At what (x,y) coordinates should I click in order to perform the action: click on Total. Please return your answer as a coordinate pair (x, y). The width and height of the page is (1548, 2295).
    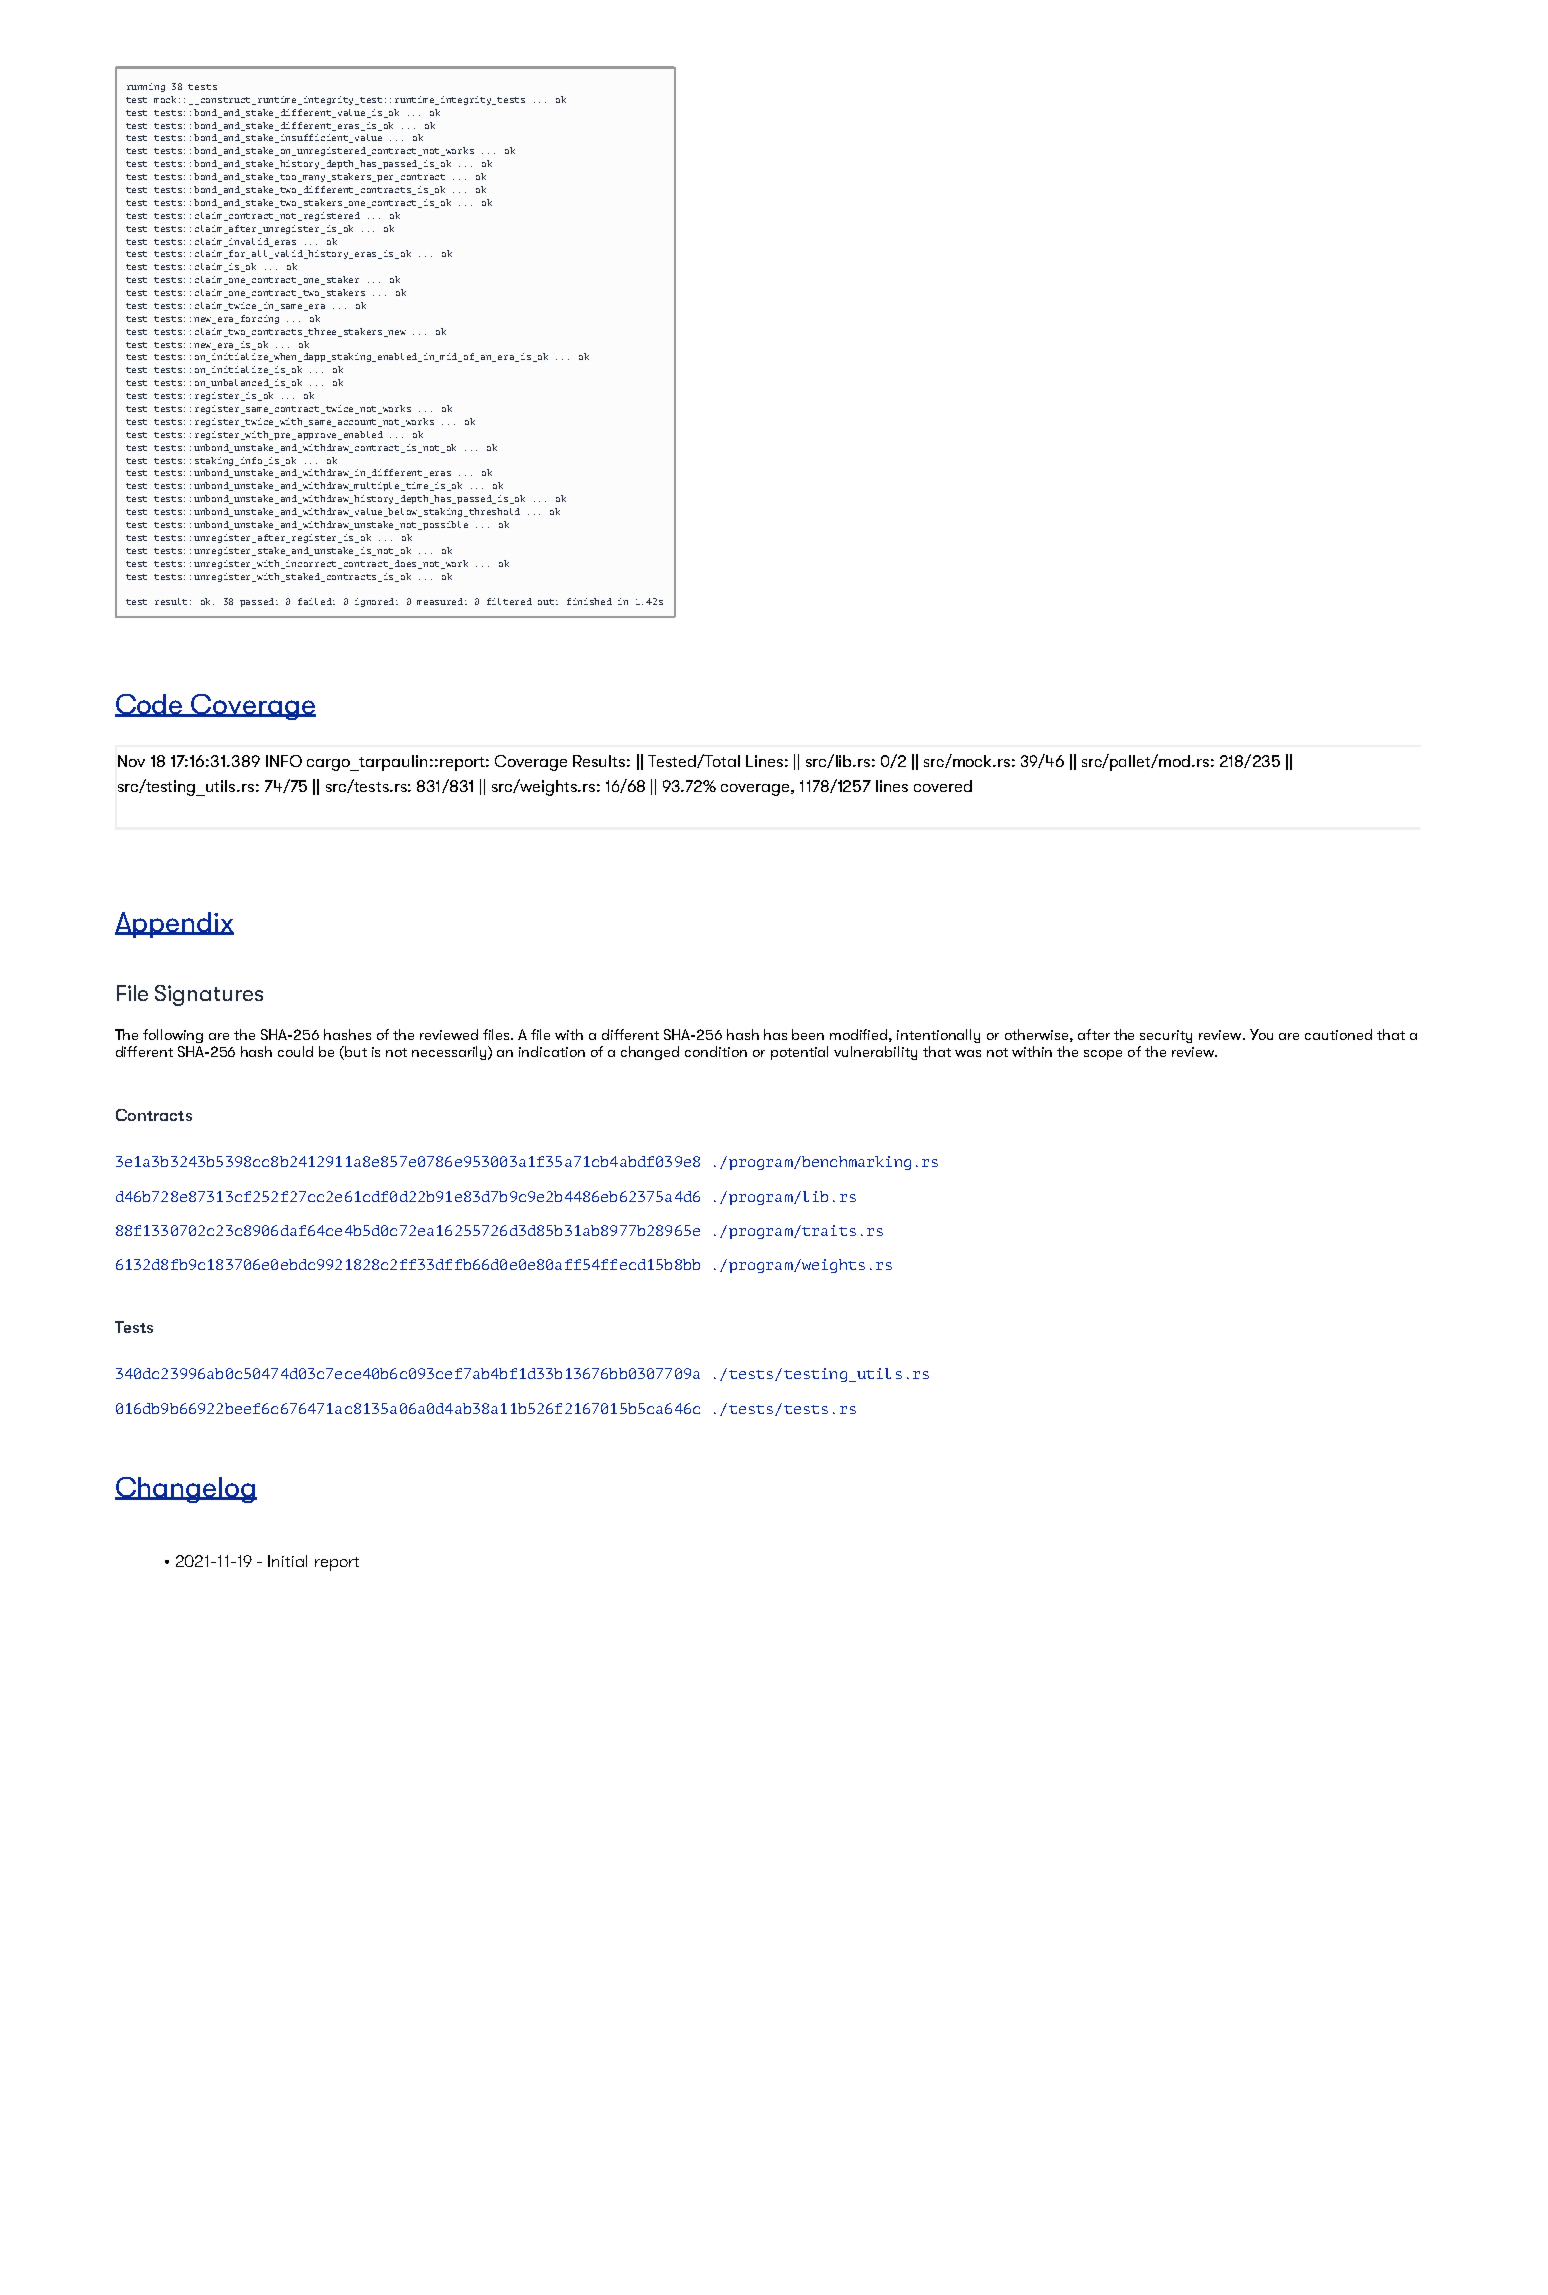
    Looking at the image, I should click on (721, 760).
